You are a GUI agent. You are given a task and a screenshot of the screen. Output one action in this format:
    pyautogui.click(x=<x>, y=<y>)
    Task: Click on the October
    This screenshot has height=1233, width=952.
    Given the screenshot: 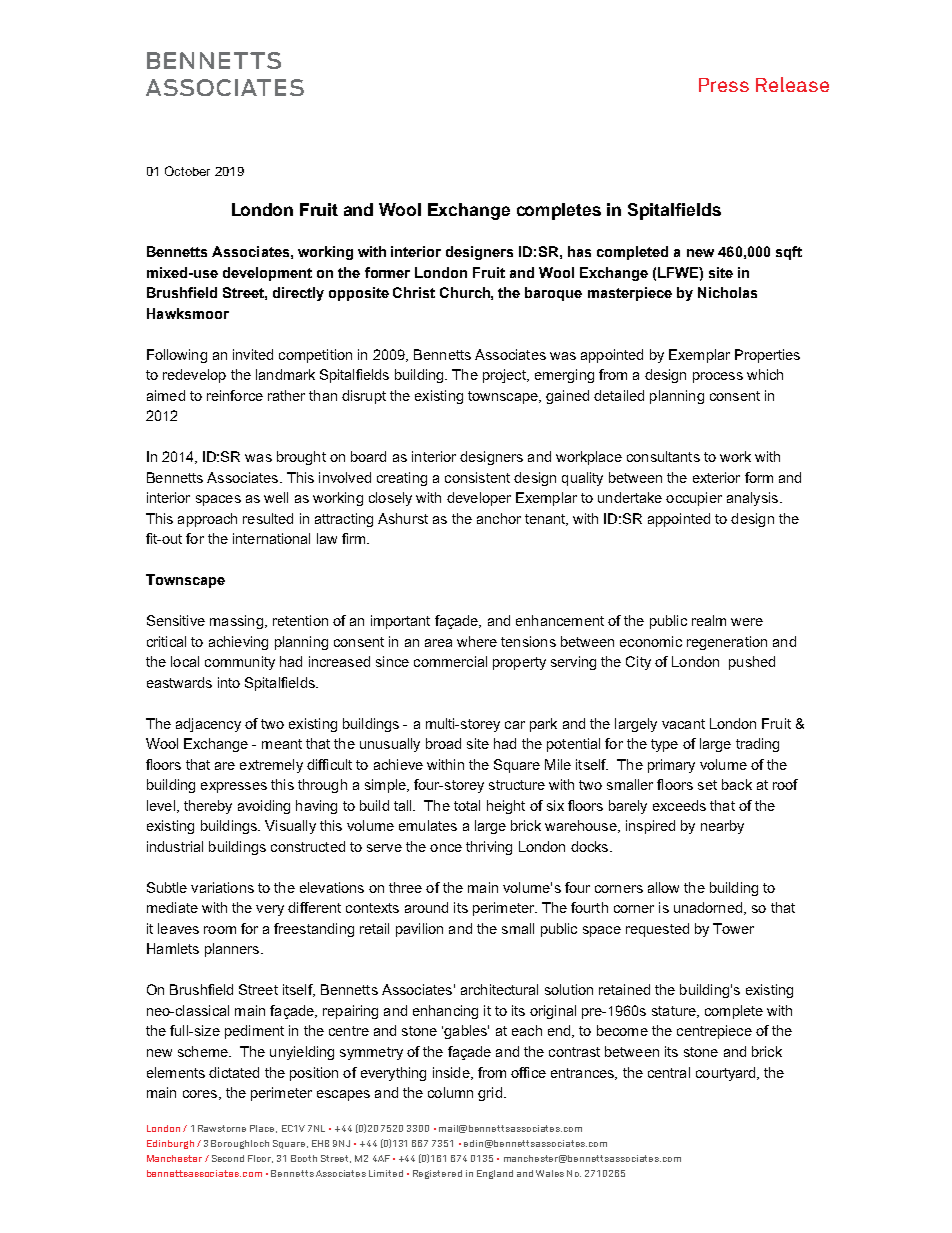 What is the action you would take?
    pyautogui.click(x=187, y=171)
